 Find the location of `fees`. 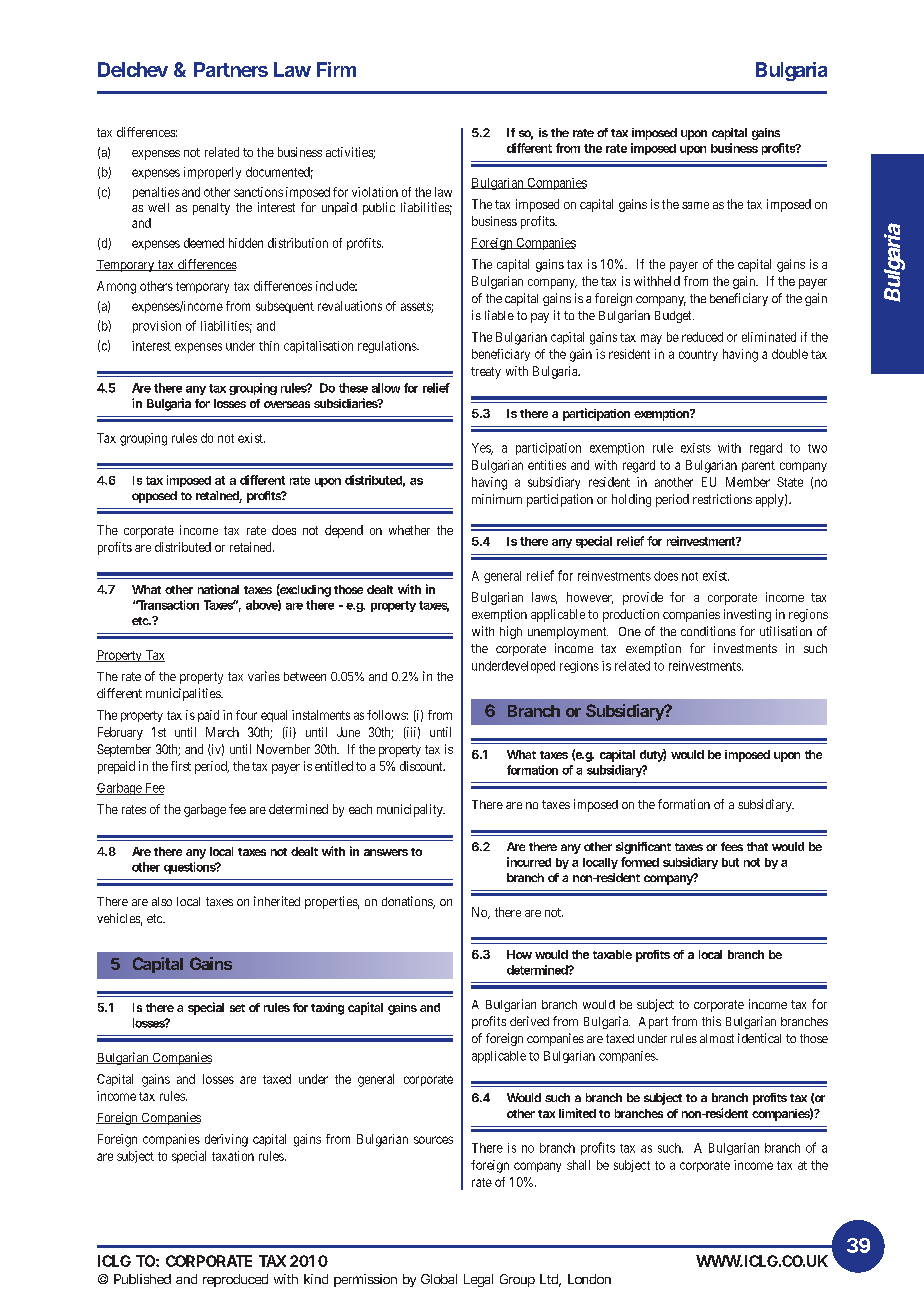

fees is located at coordinates (732, 846).
